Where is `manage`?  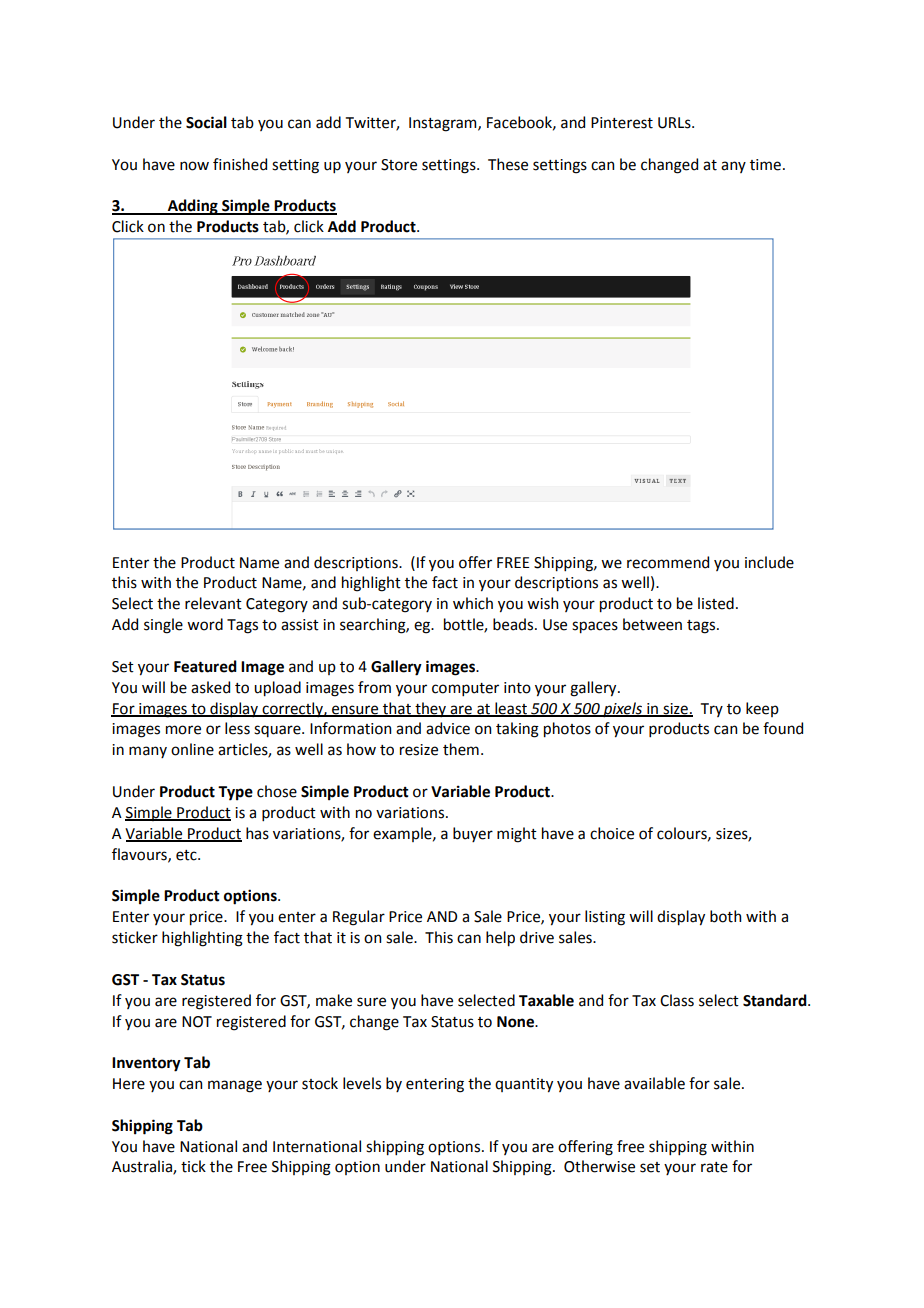 manage is located at coordinates (235, 1086).
